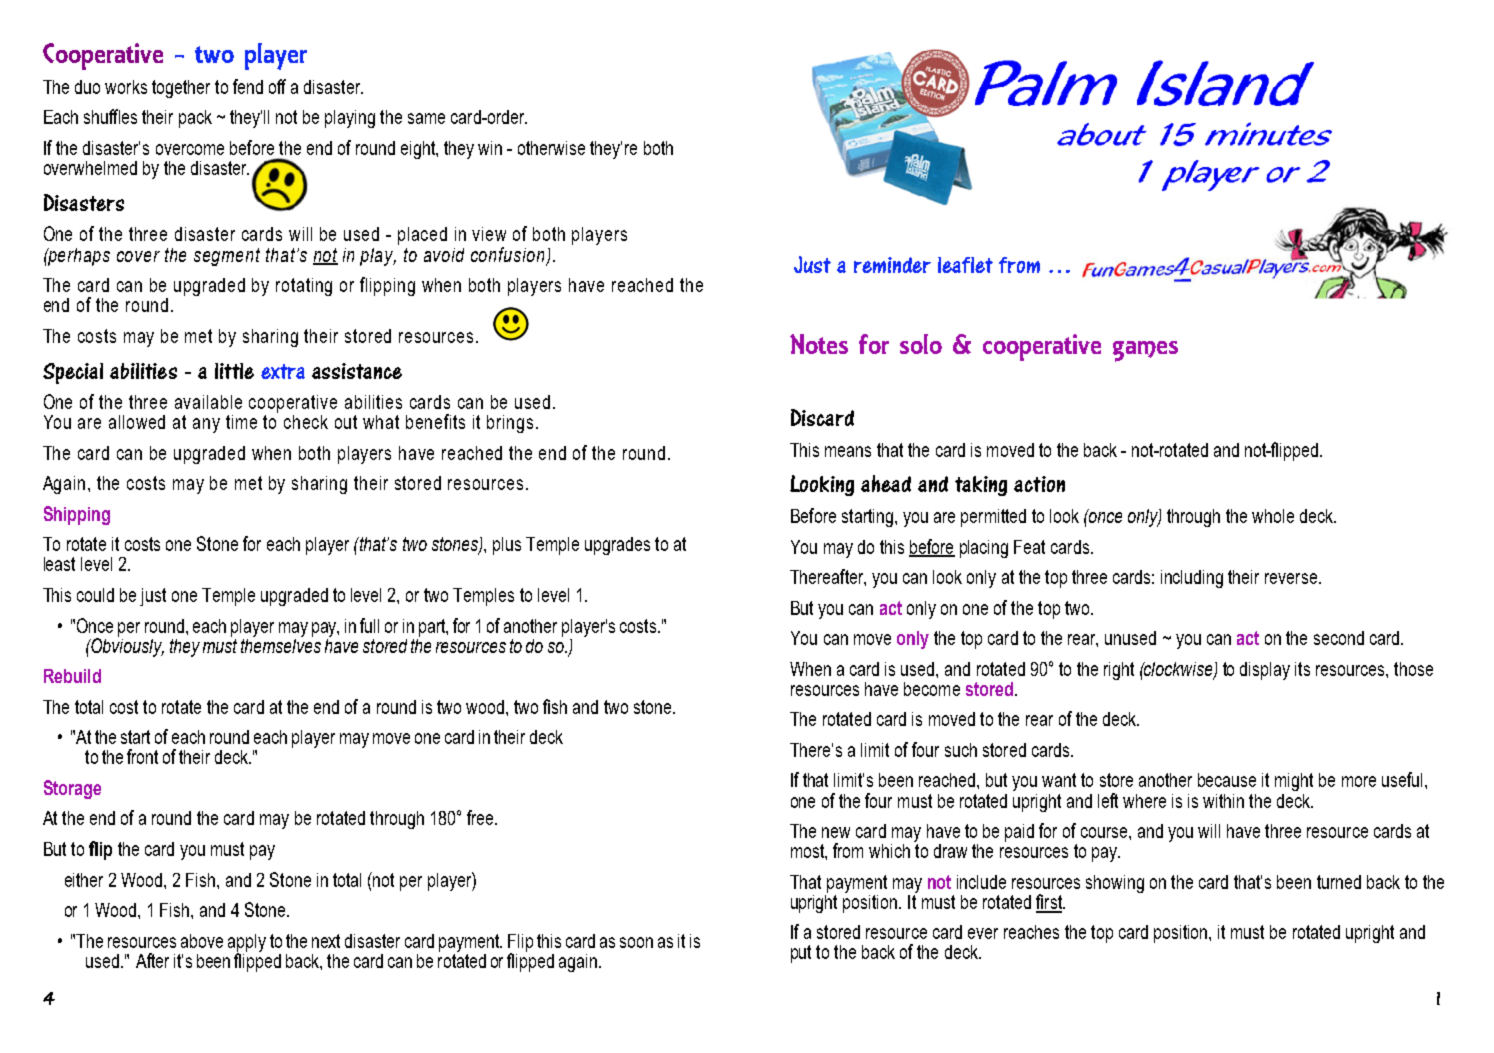 The image size is (1494, 1053). What do you see at coordinates (1273, 516) in the image?
I see `whole` at bounding box center [1273, 516].
